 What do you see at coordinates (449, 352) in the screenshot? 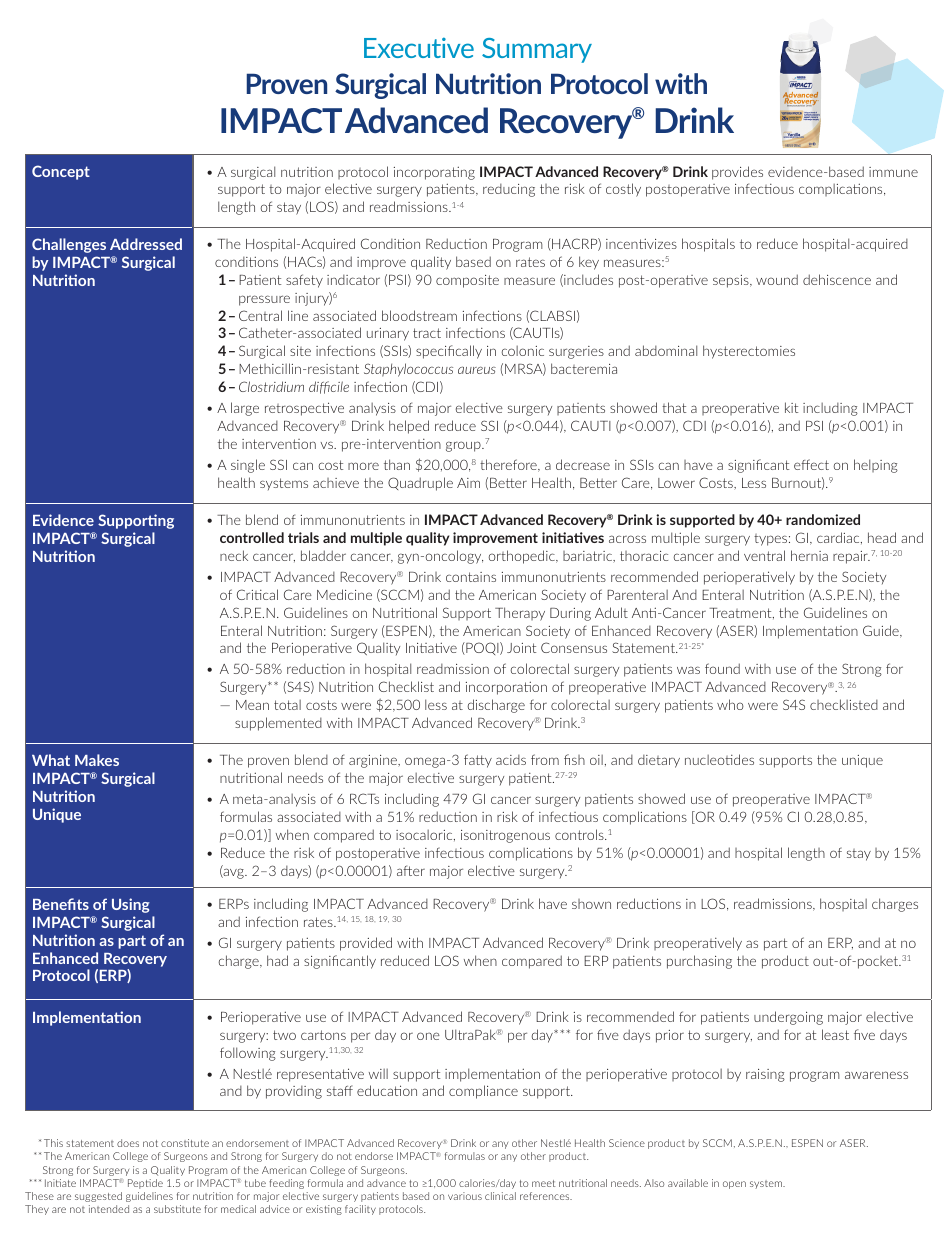
I see `specifically` at bounding box center [449, 352].
